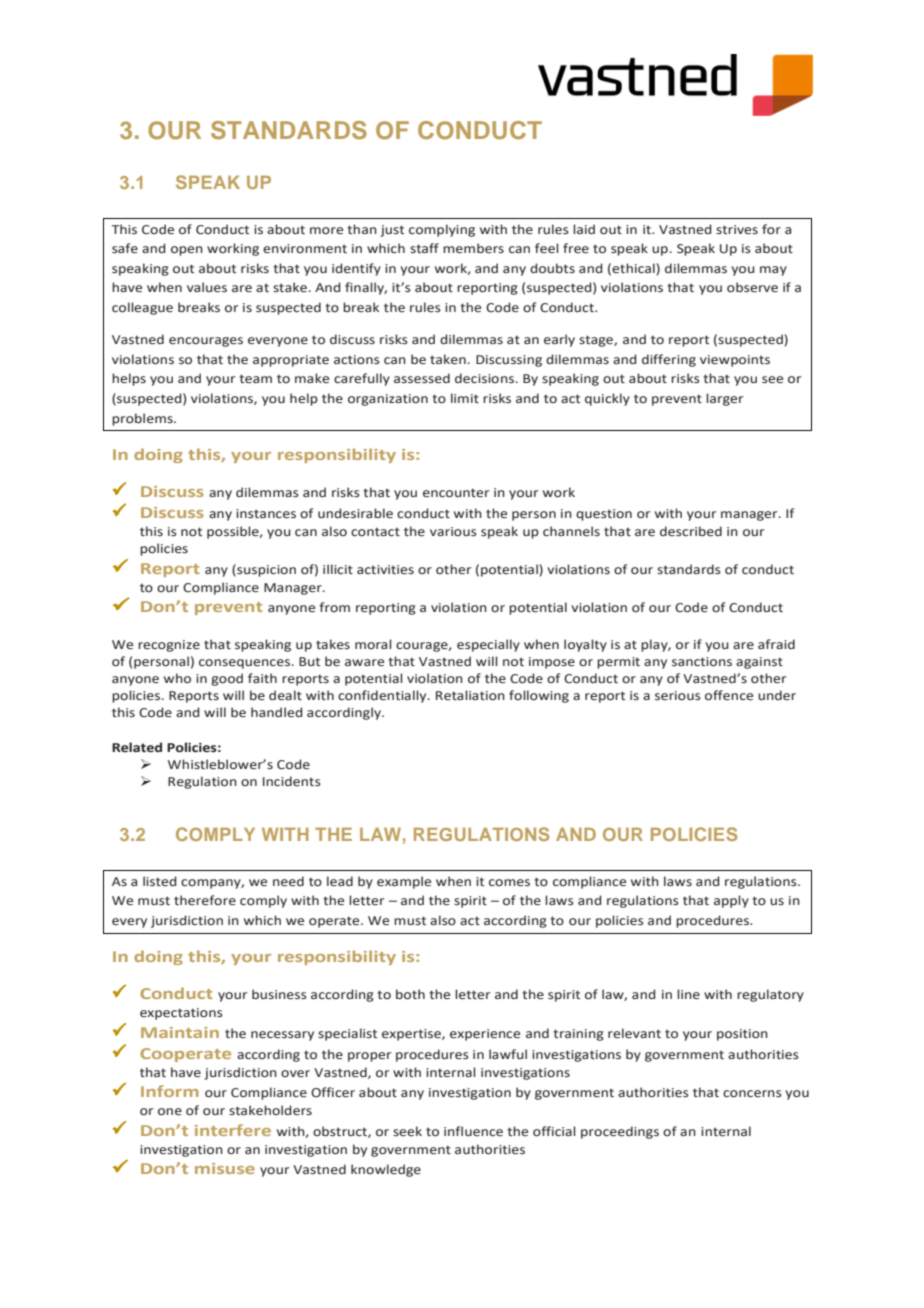 This image has width=924, height=1308. I want to click on interfere, so click(233, 1130).
